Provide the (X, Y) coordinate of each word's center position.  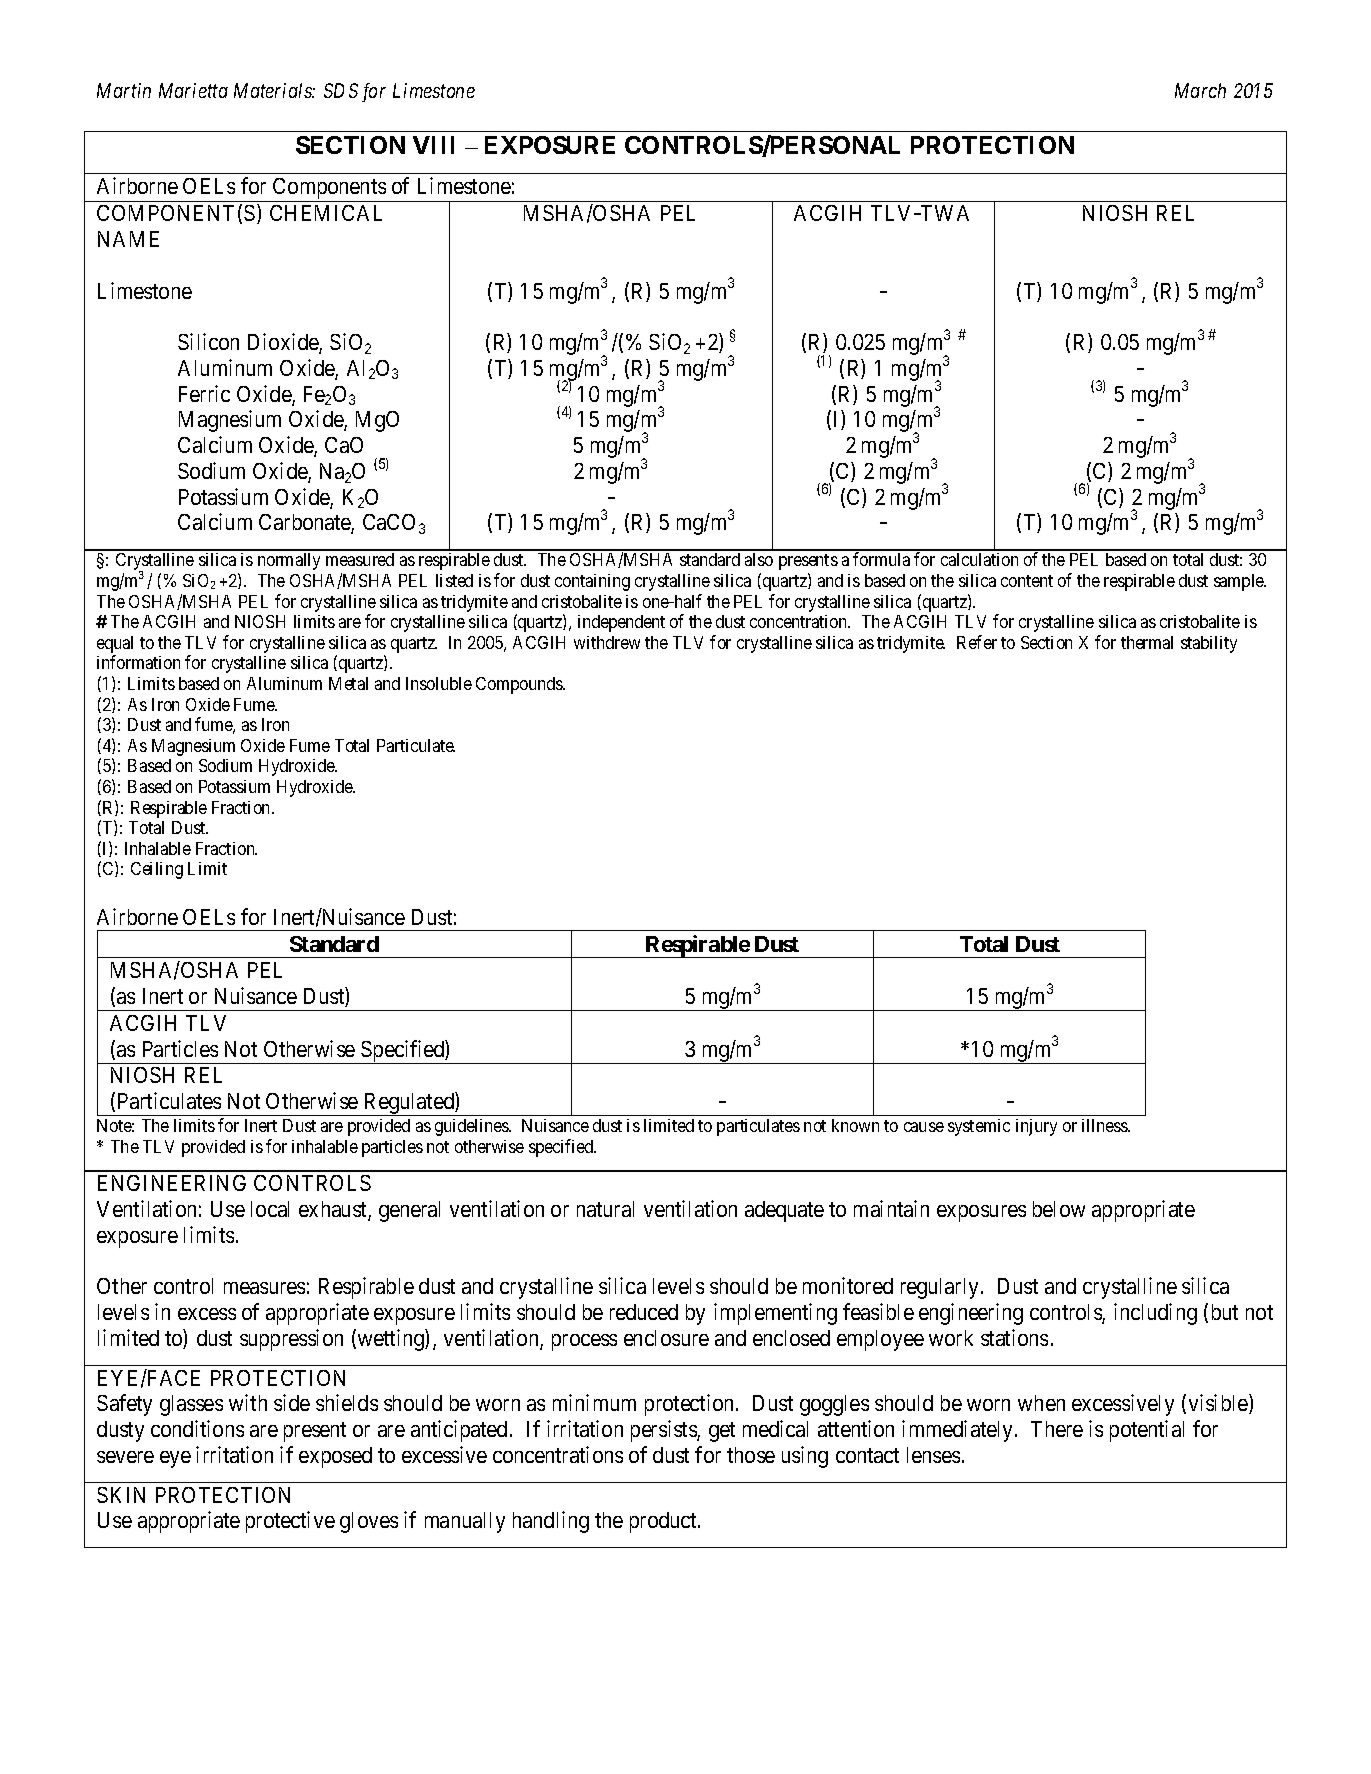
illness (1105, 1125)
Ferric (204, 393)
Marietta (193, 90)
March (1200, 90)
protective (290, 1522)
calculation (979, 559)
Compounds (520, 685)
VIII (433, 145)
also (759, 559)
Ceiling (157, 870)
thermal (1147, 642)
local (270, 1209)
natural (605, 1209)
